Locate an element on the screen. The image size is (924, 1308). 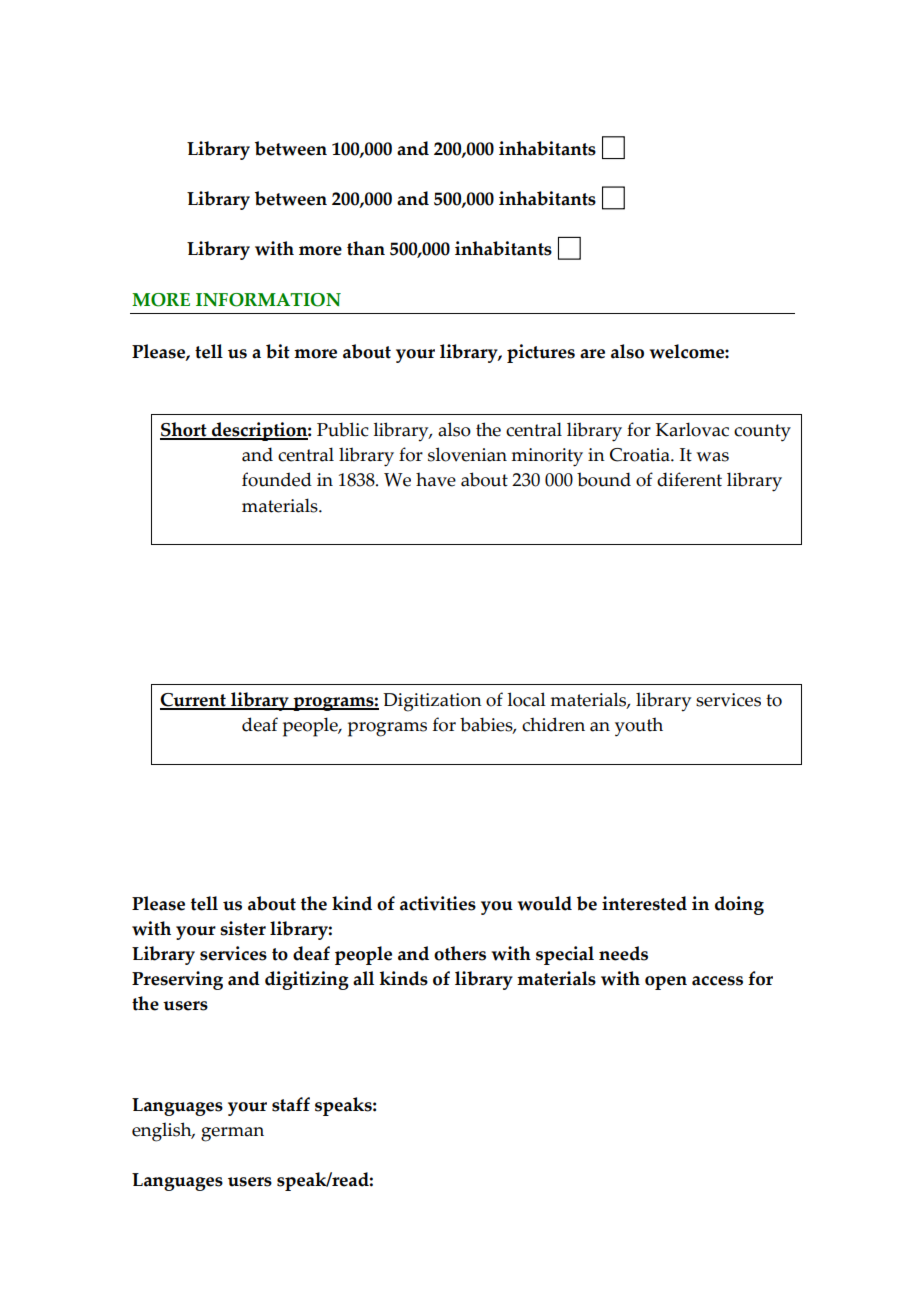
interested is located at coordinates (644, 903).
